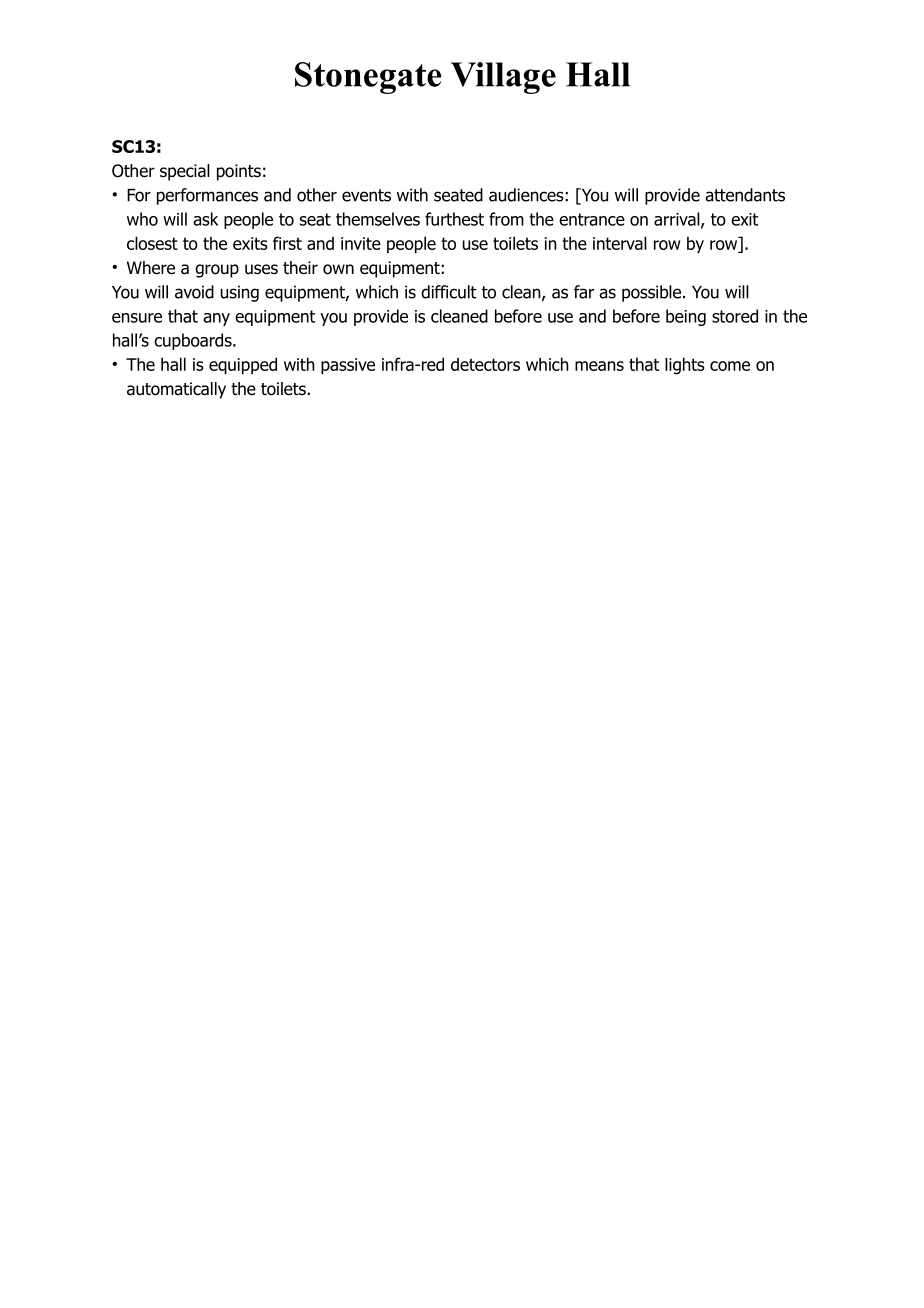  I want to click on Village, so click(503, 78).
